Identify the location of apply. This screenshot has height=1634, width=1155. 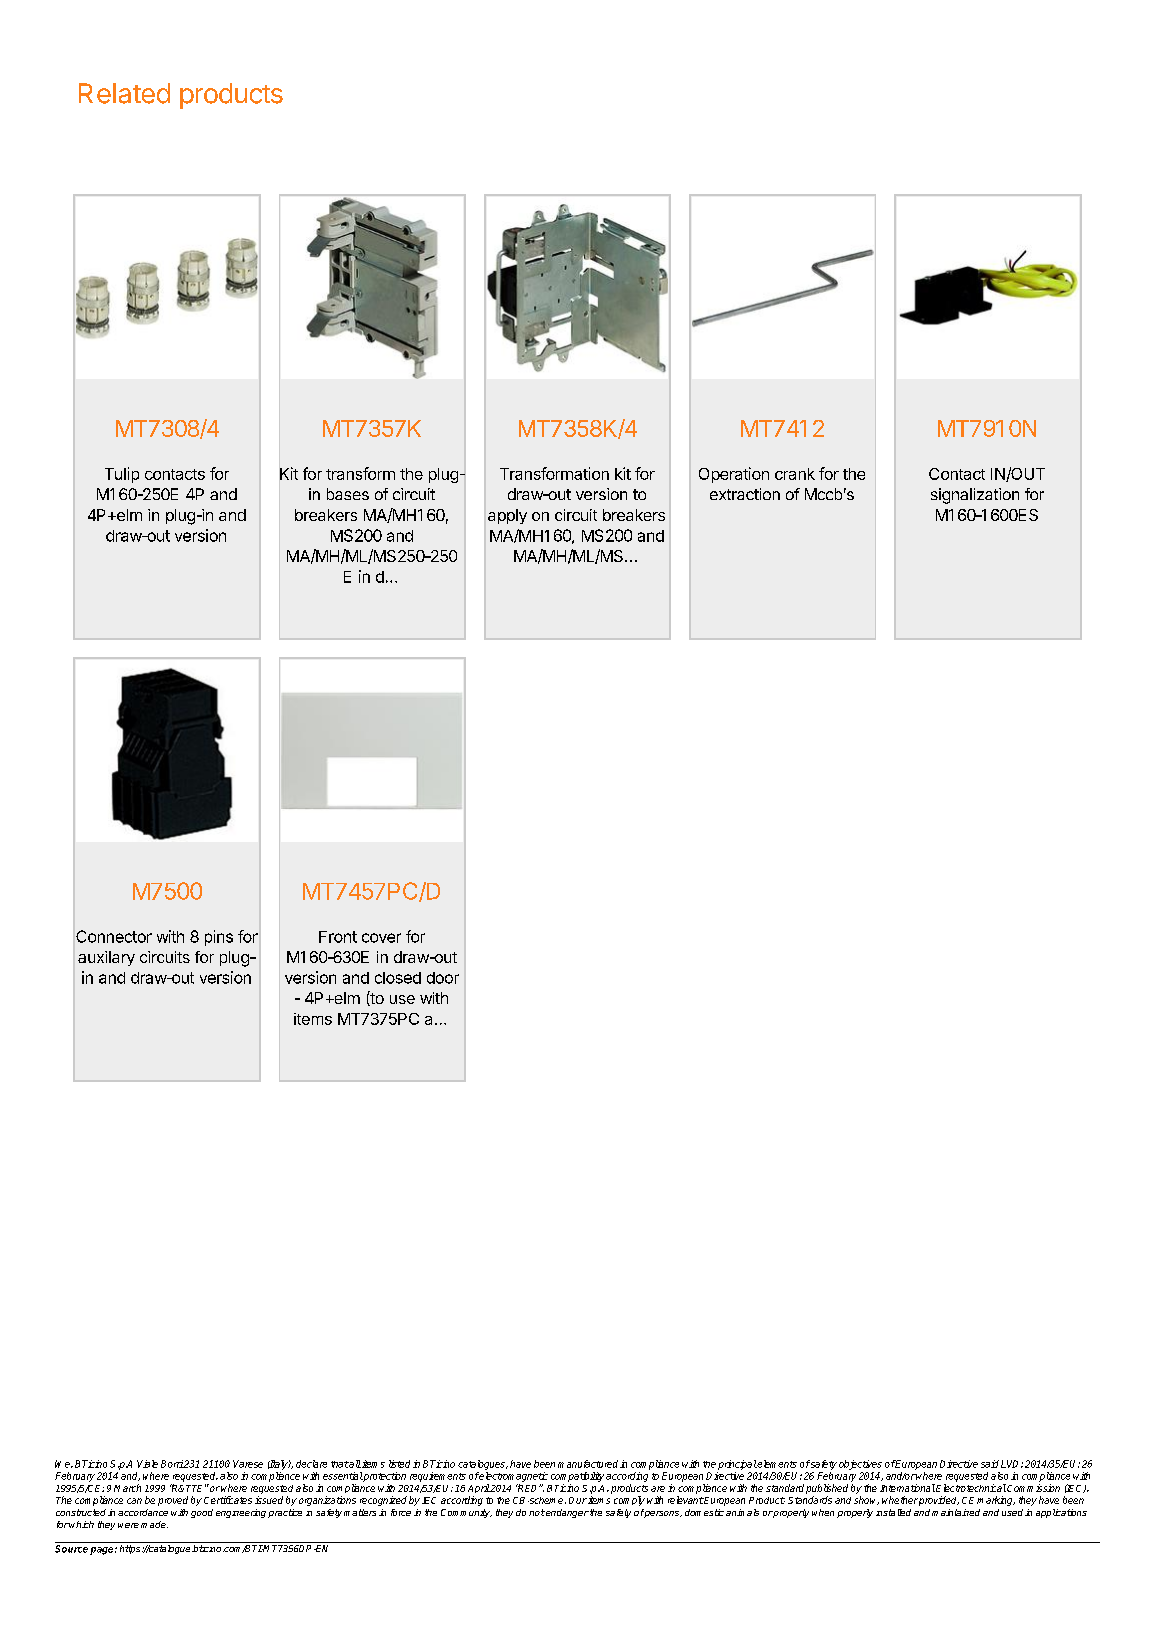
(507, 516).
